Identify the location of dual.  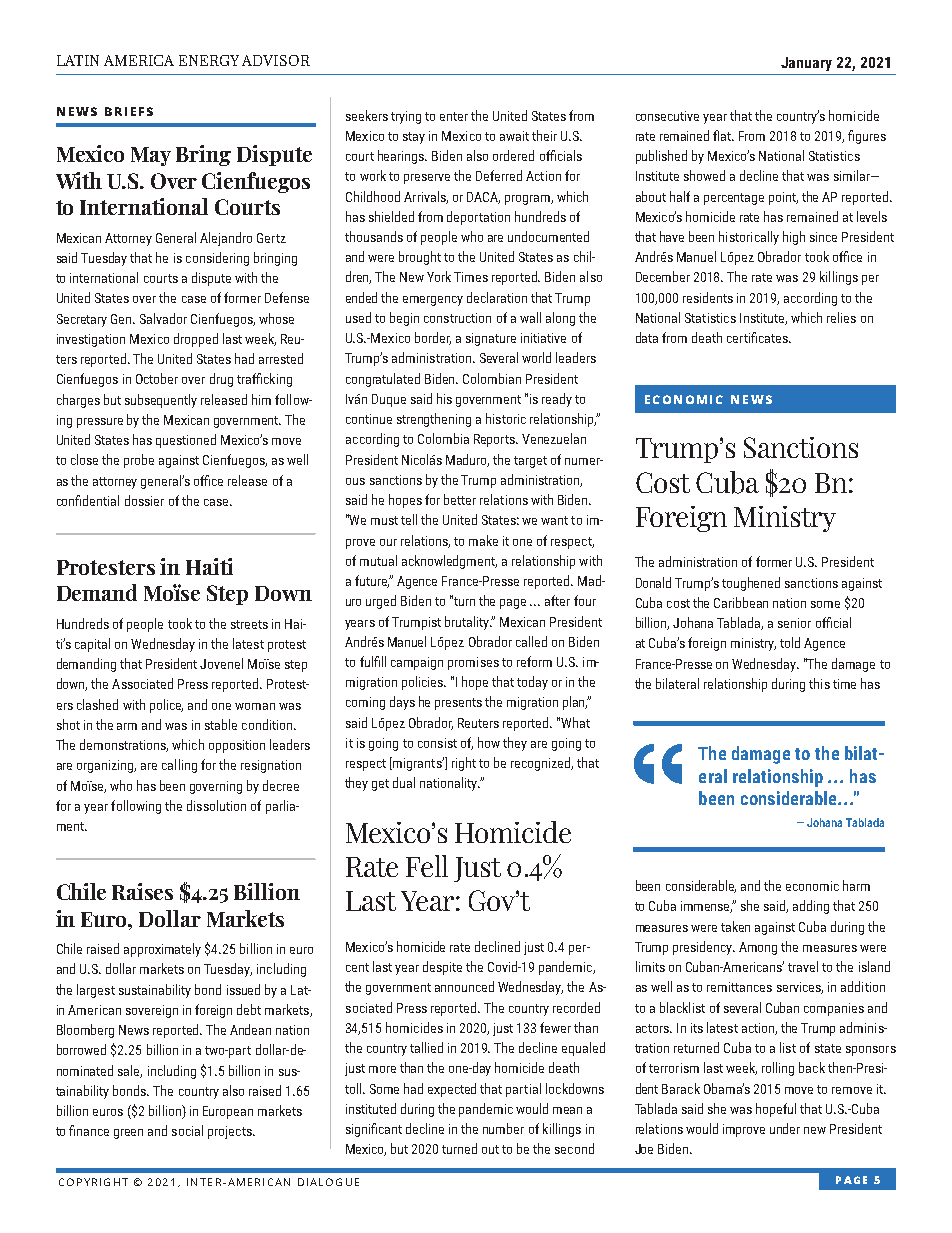
(404, 782).
